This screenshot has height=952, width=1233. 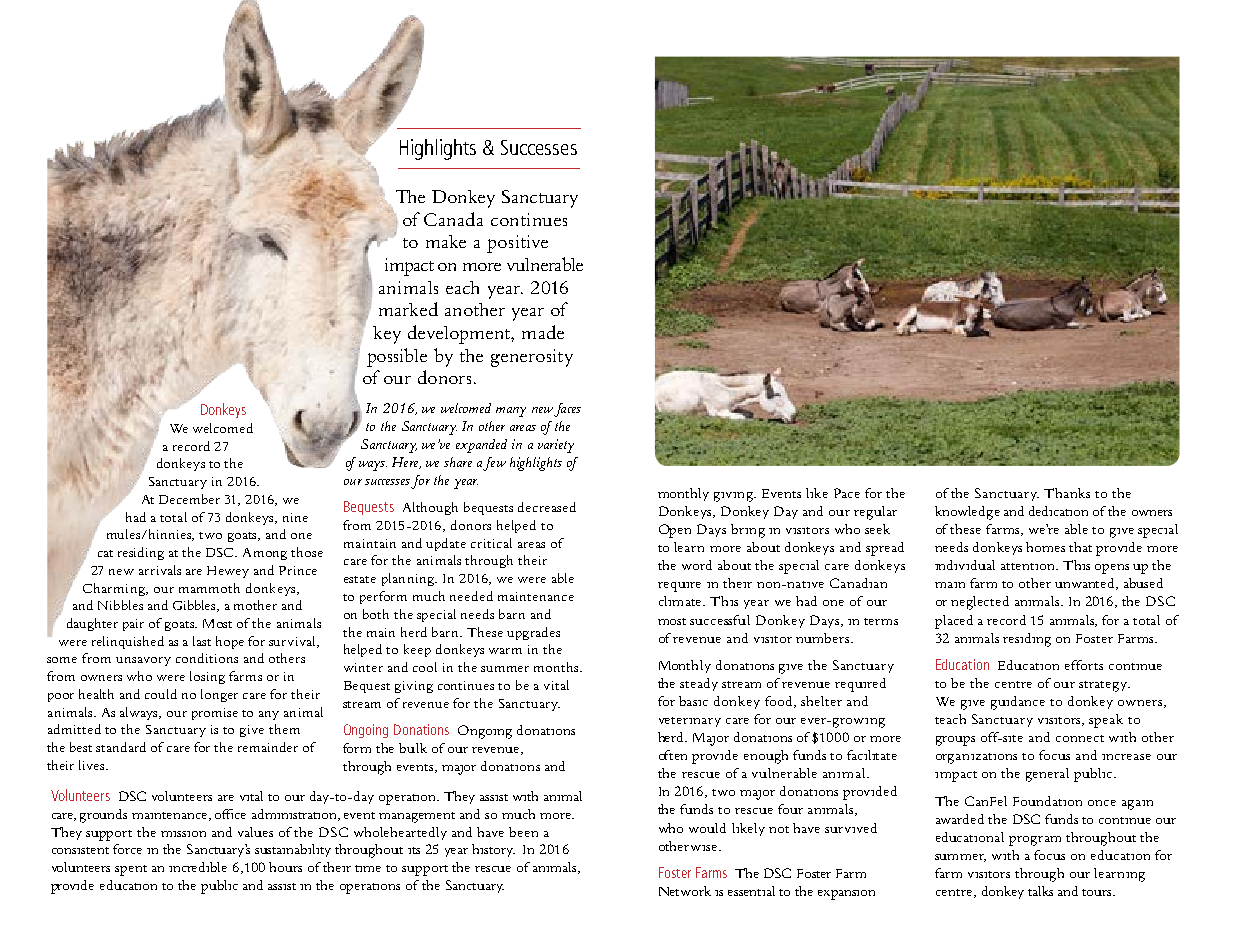 What do you see at coordinates (543, 332) in the screenshot?
I see `made` at bounding box center [543, 332].
